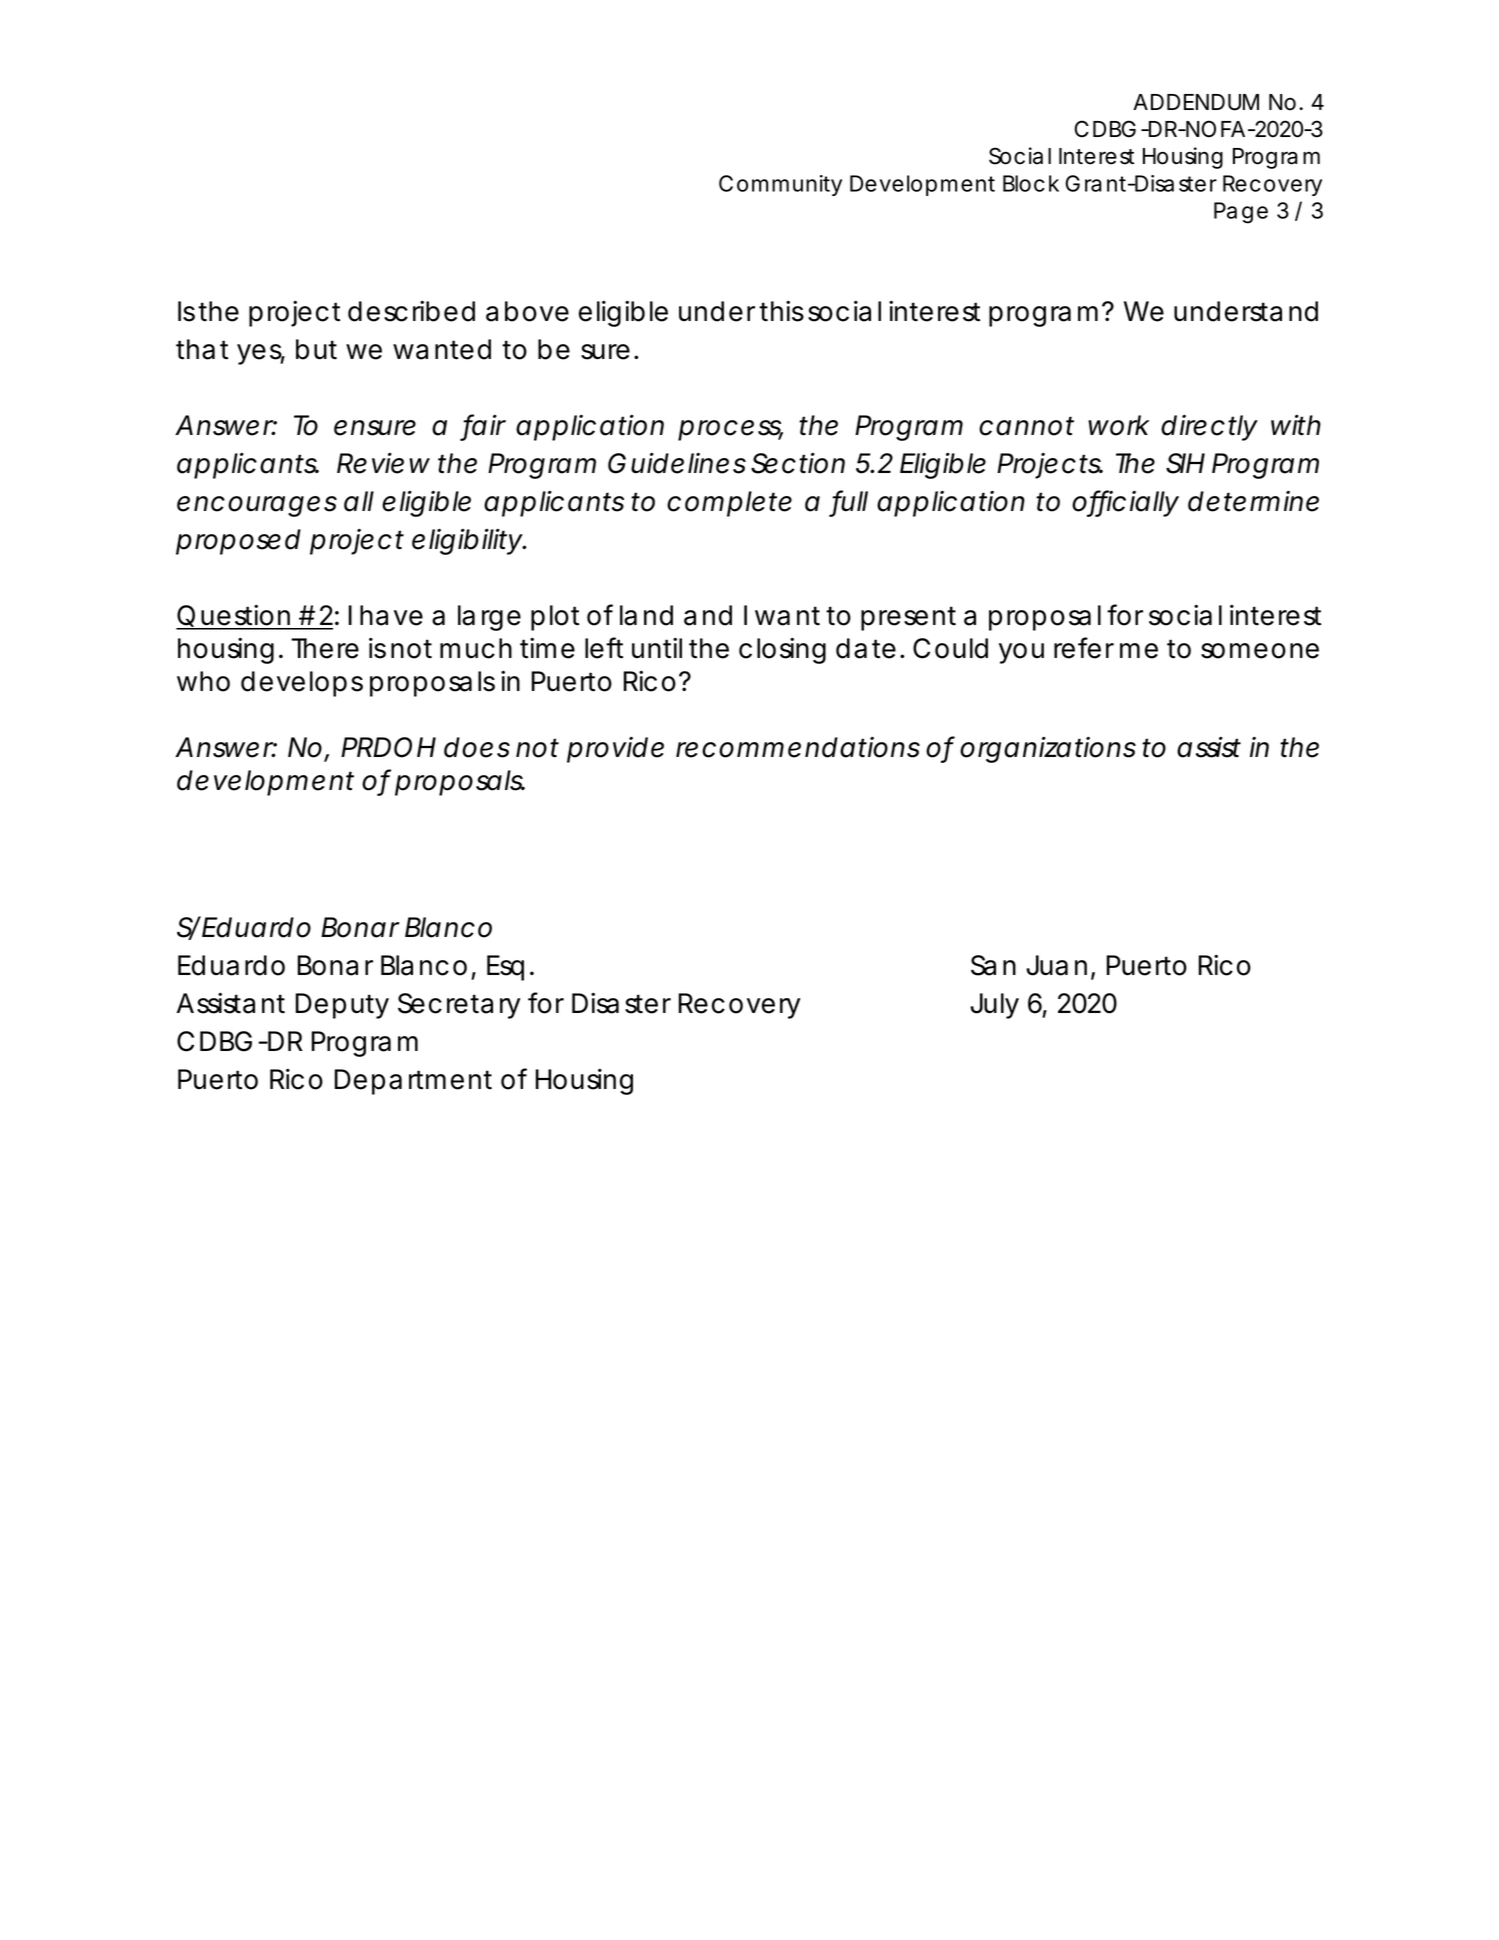  Describe the element at coordinates (1084, 648) in the screenshot. I see `refer` at that location.
